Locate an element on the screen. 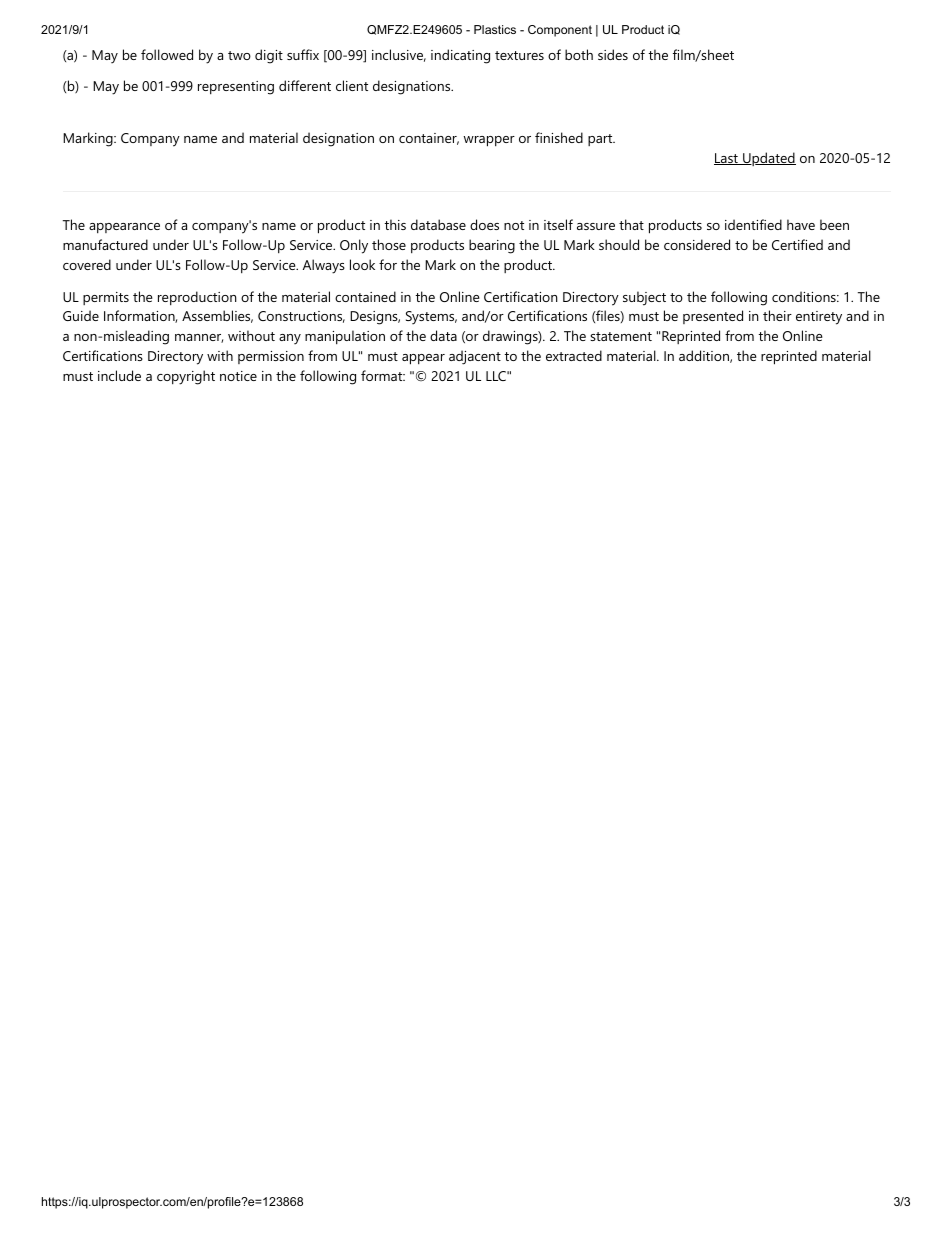 This screenshot has height=1233, width=952. two is located at coordinates (239, 55).
